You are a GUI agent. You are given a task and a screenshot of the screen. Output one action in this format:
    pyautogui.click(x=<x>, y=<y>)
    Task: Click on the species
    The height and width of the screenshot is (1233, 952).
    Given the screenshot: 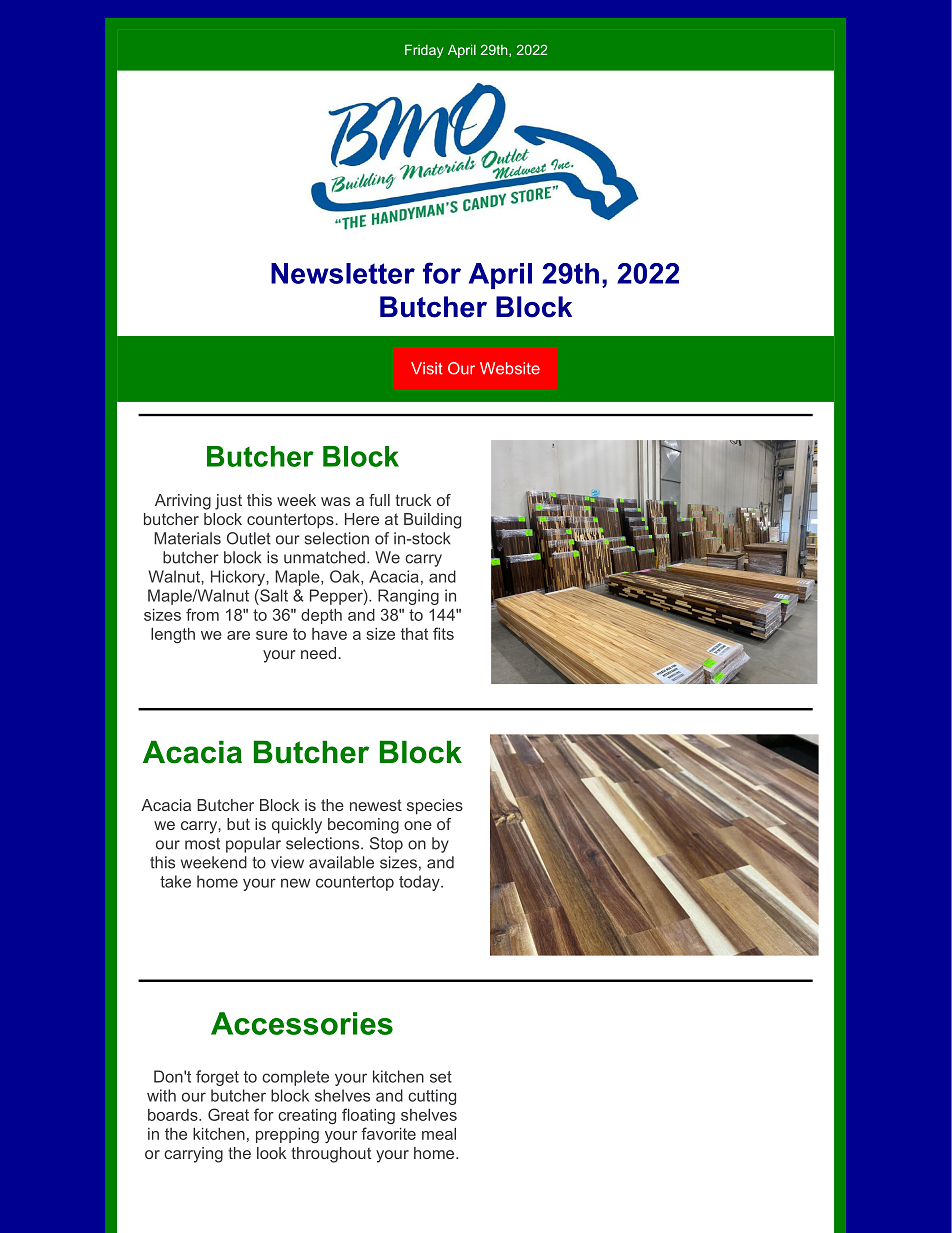 What is the action you would take?
    pyautogui.click(x=435, y=807)
